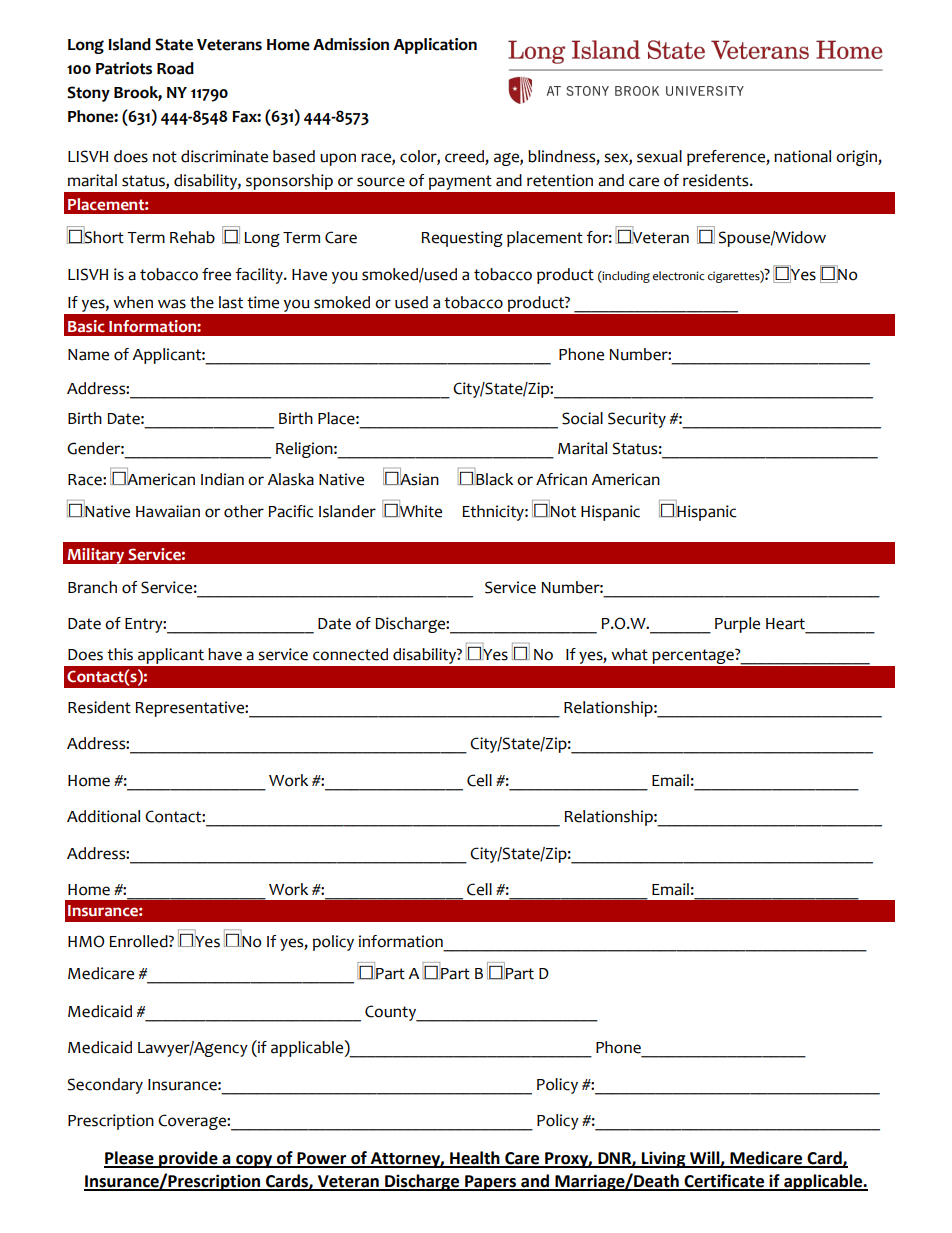 The height and width of the screenshot is (1233, 952). What do you see at coordinates (802, 156) in the screenshot?
I see `national` at bounding box center [802, 156].
